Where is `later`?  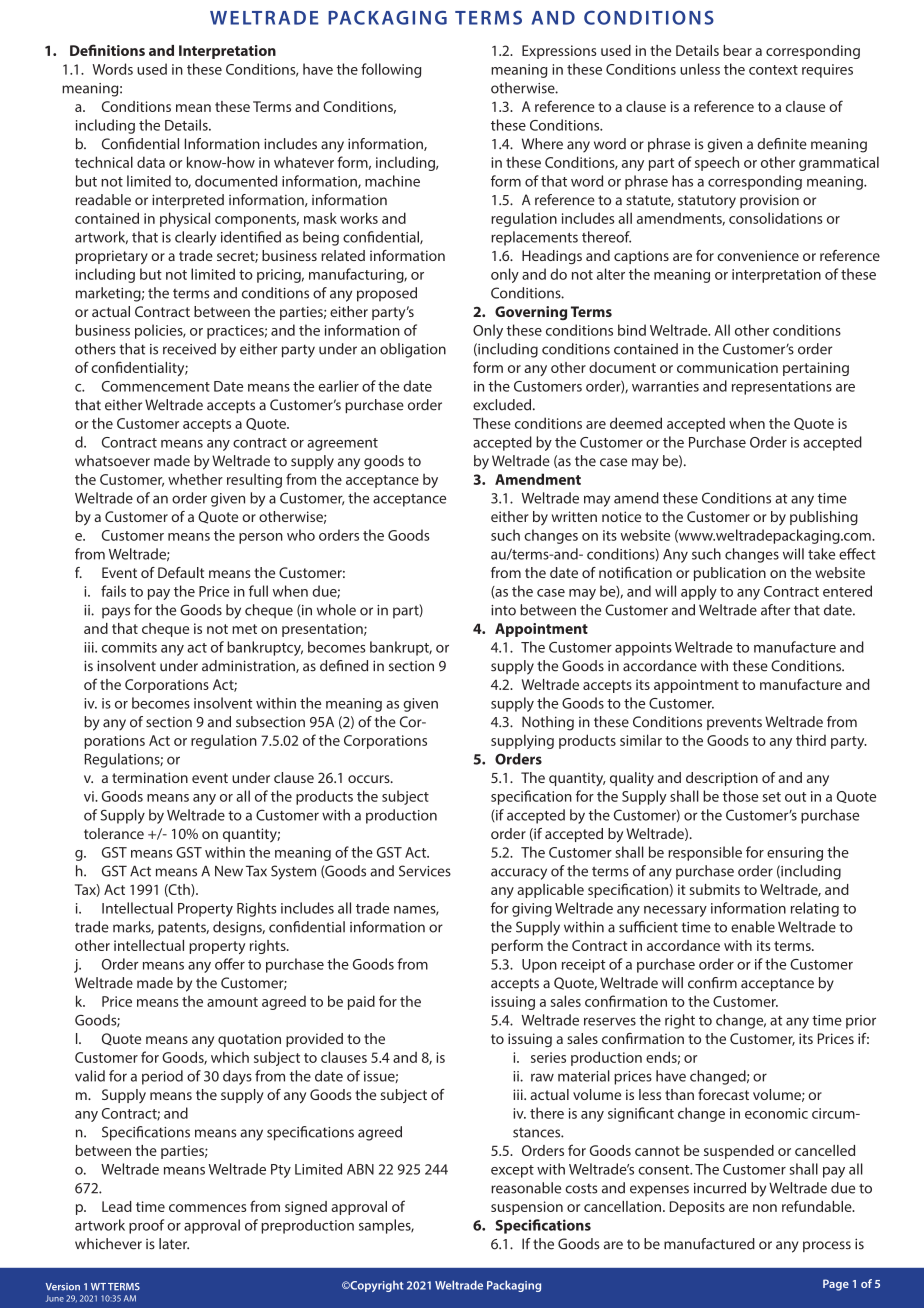 later is located at coordinates (174, 1244).
